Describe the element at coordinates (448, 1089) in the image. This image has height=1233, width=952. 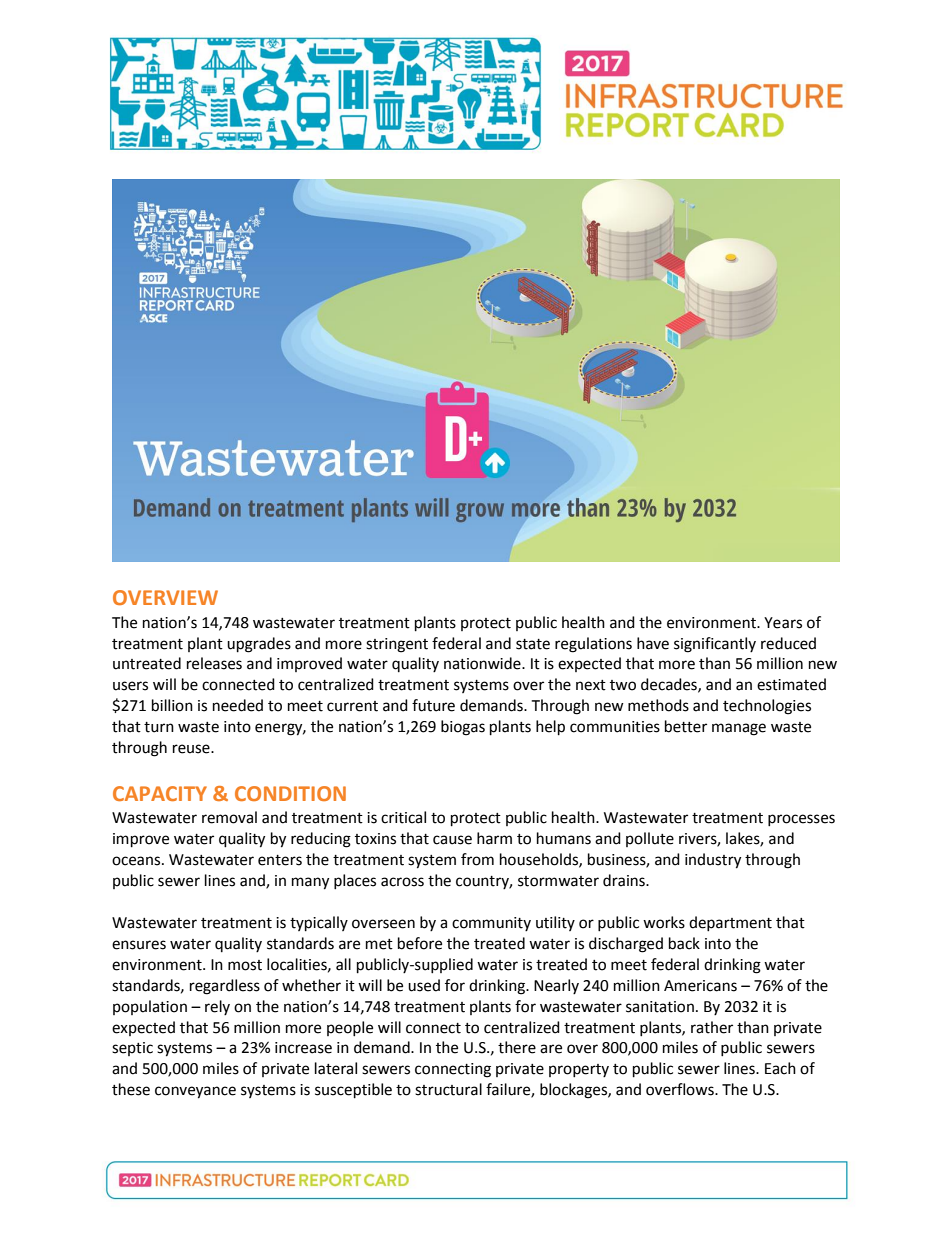
I see `structural` at that location.
